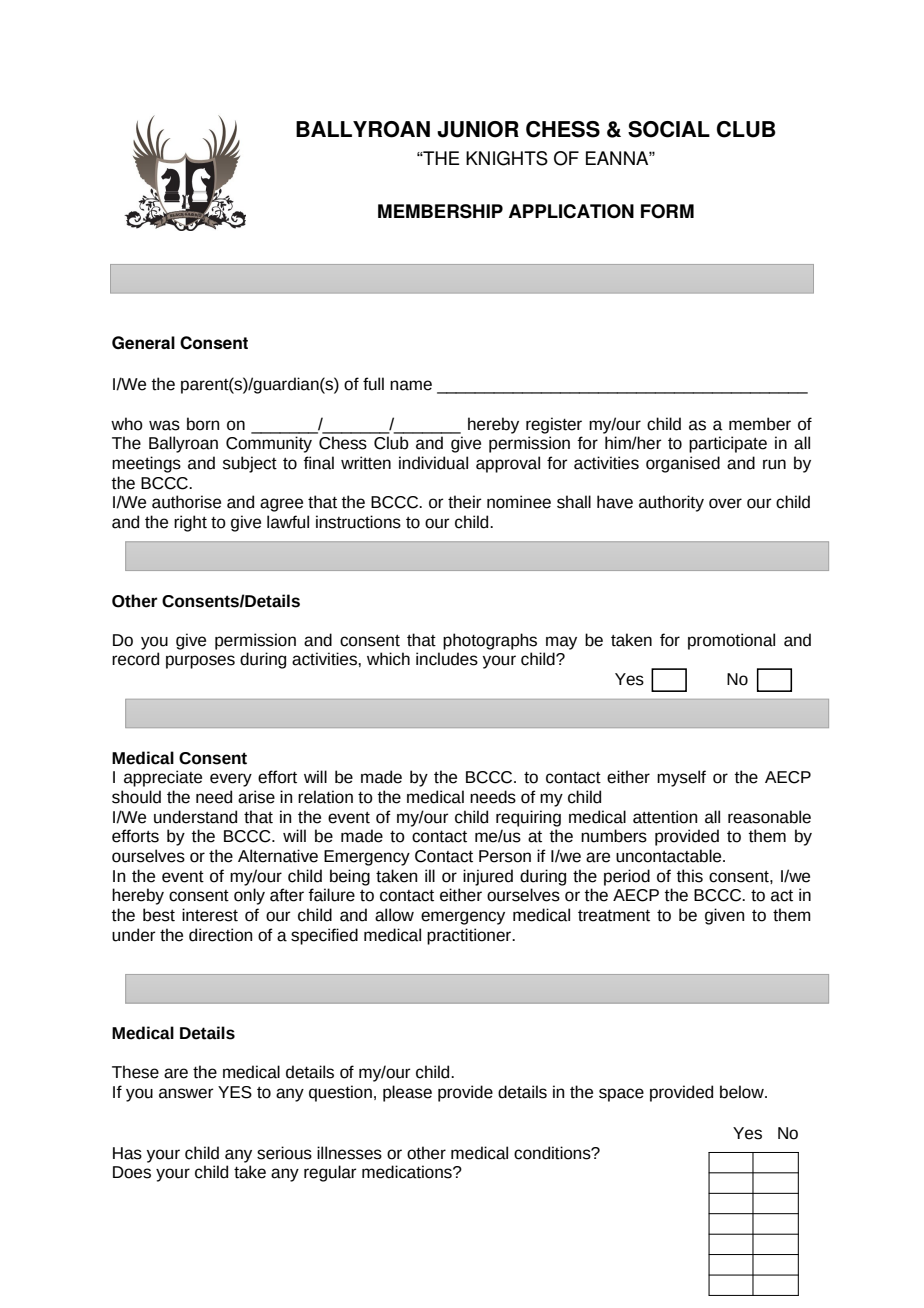 This screenshot has width=924, height=1308. Describe the element at coordinates (478, 129) in the screenshot. I see `JUNIOR` at that location.
